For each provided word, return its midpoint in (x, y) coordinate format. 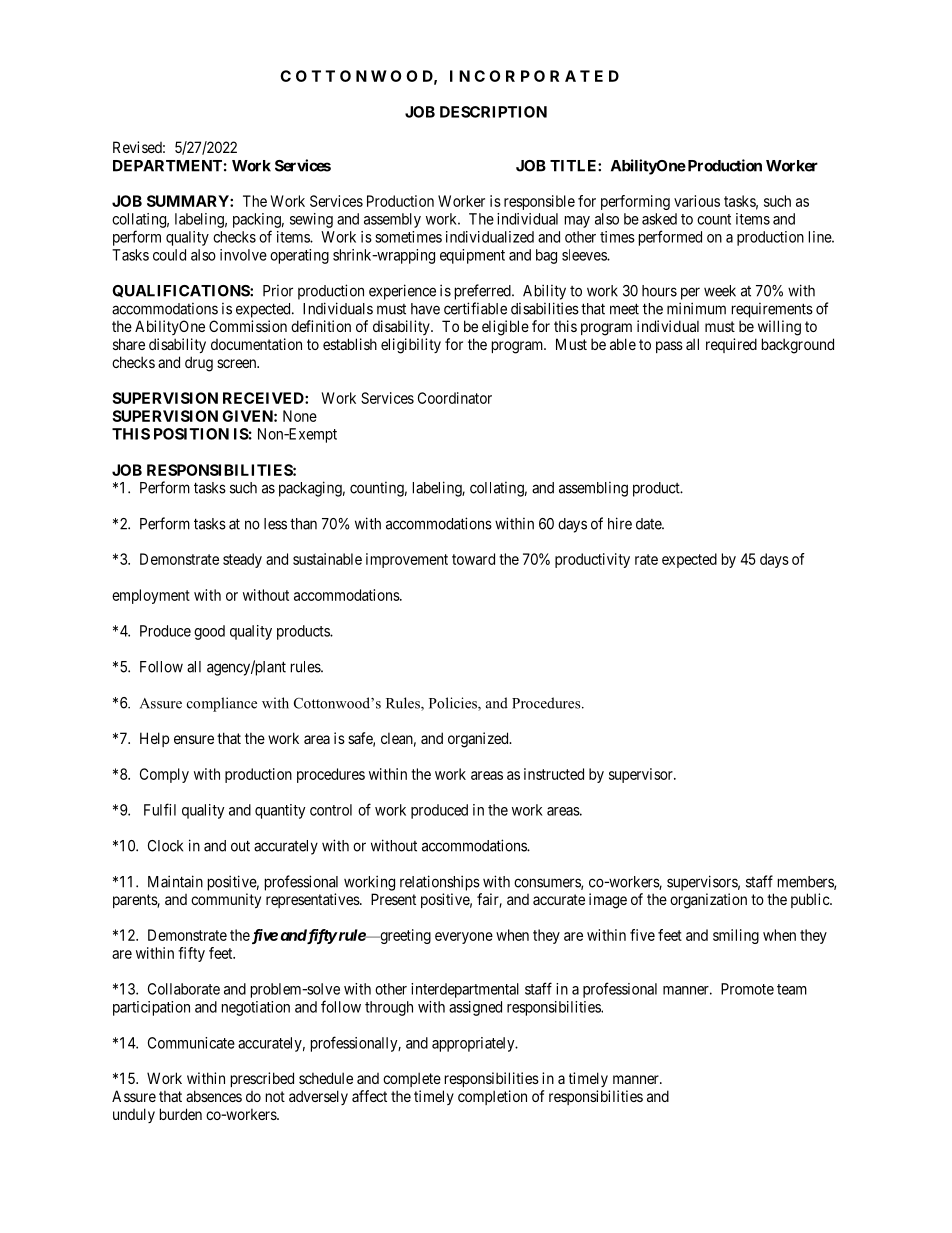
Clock (165, 846)
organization (708, 901)
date (649, 524)
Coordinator (455, 398)
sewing (311, 220)
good (209, 632)
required (731, 345)
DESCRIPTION (493, 112)
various (697, 201)
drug (199, 364)
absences (214, 1096)
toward (473, 559)
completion (492, 1097)
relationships (440, 883)
